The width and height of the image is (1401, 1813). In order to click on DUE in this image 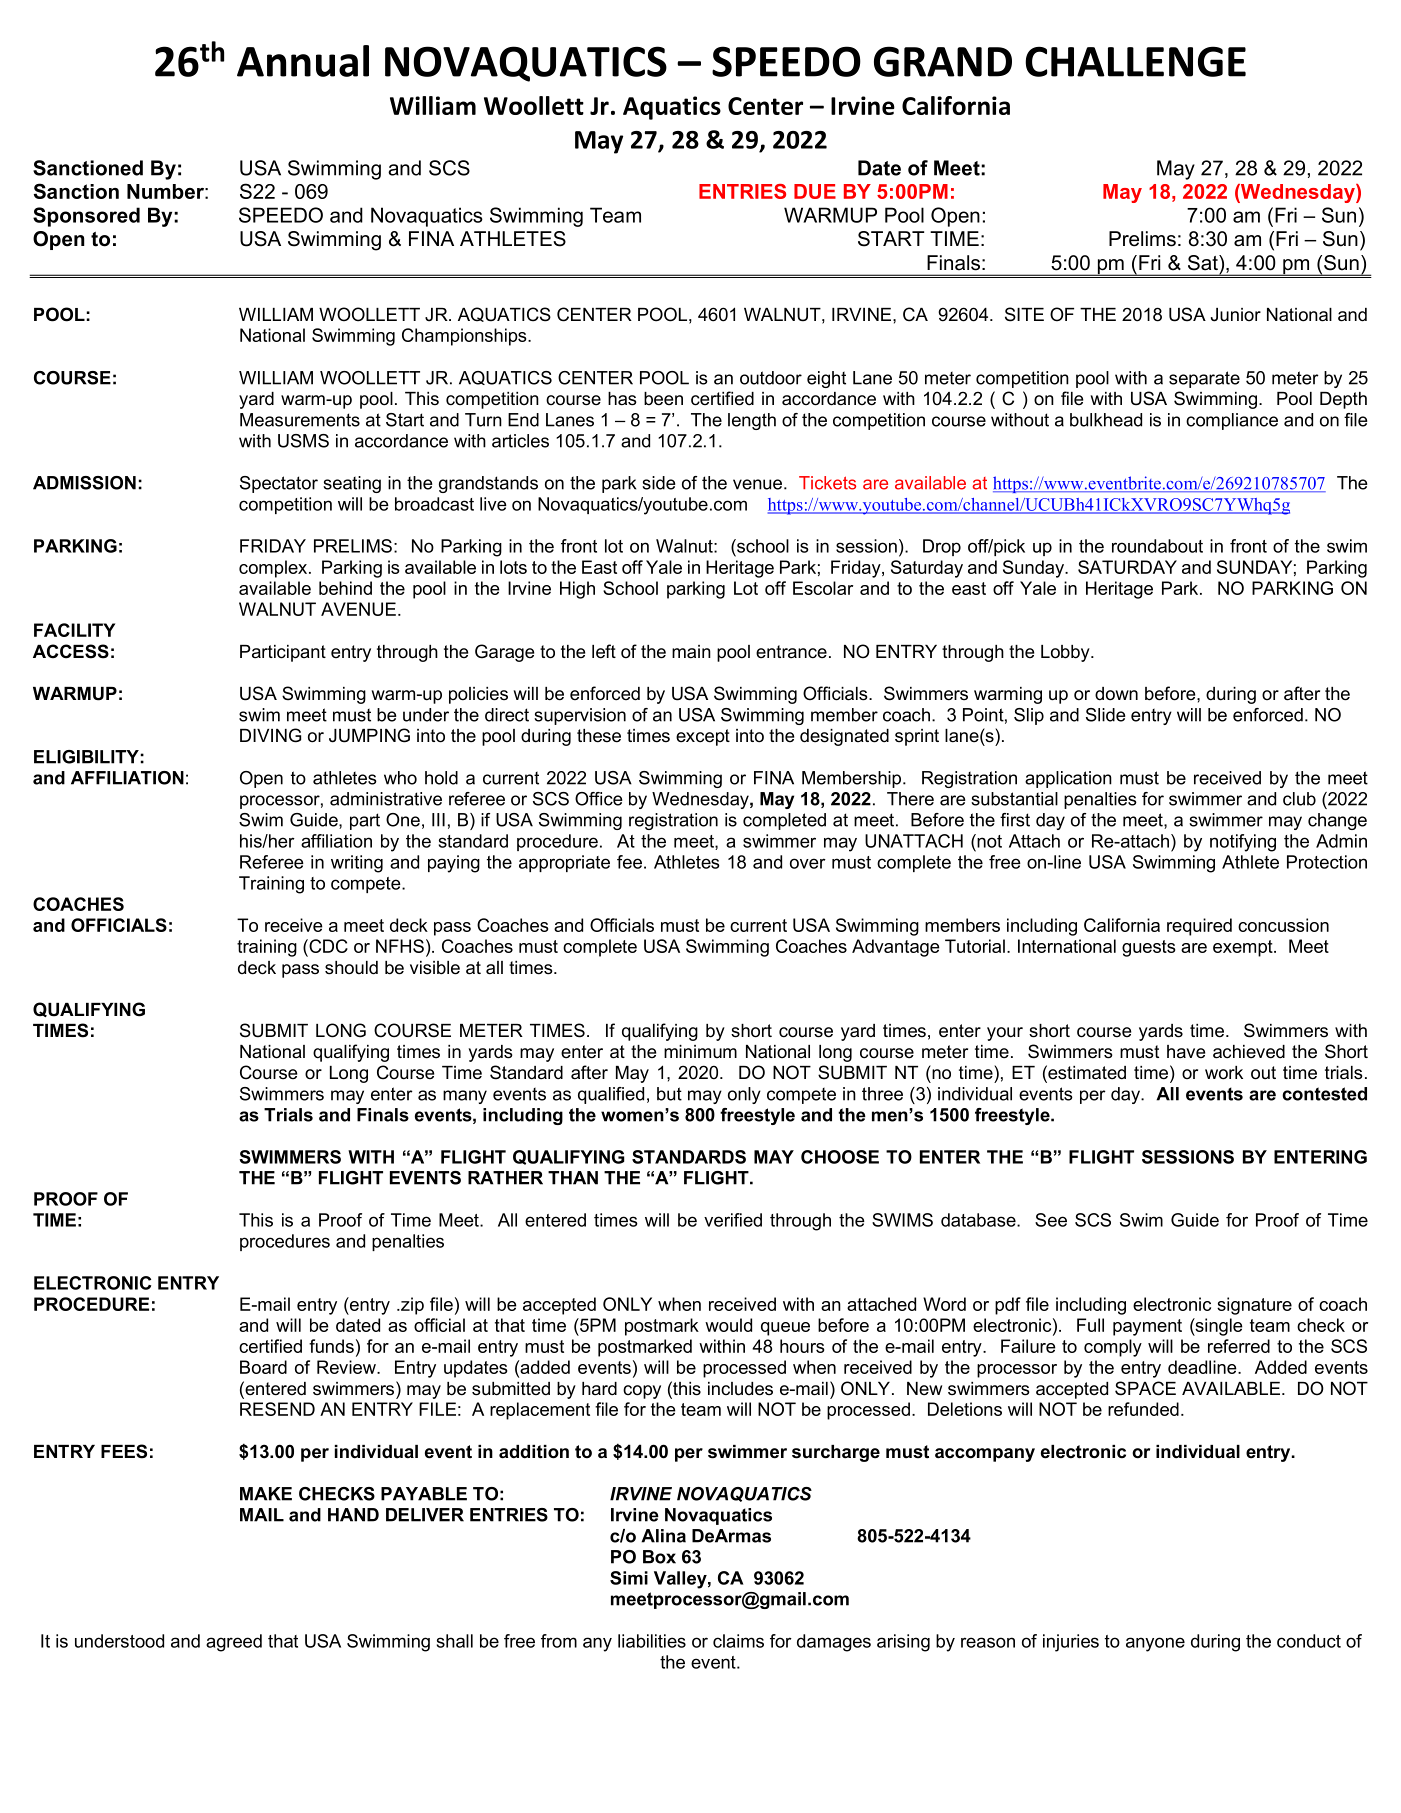, I will do `click(815, 191)`.
